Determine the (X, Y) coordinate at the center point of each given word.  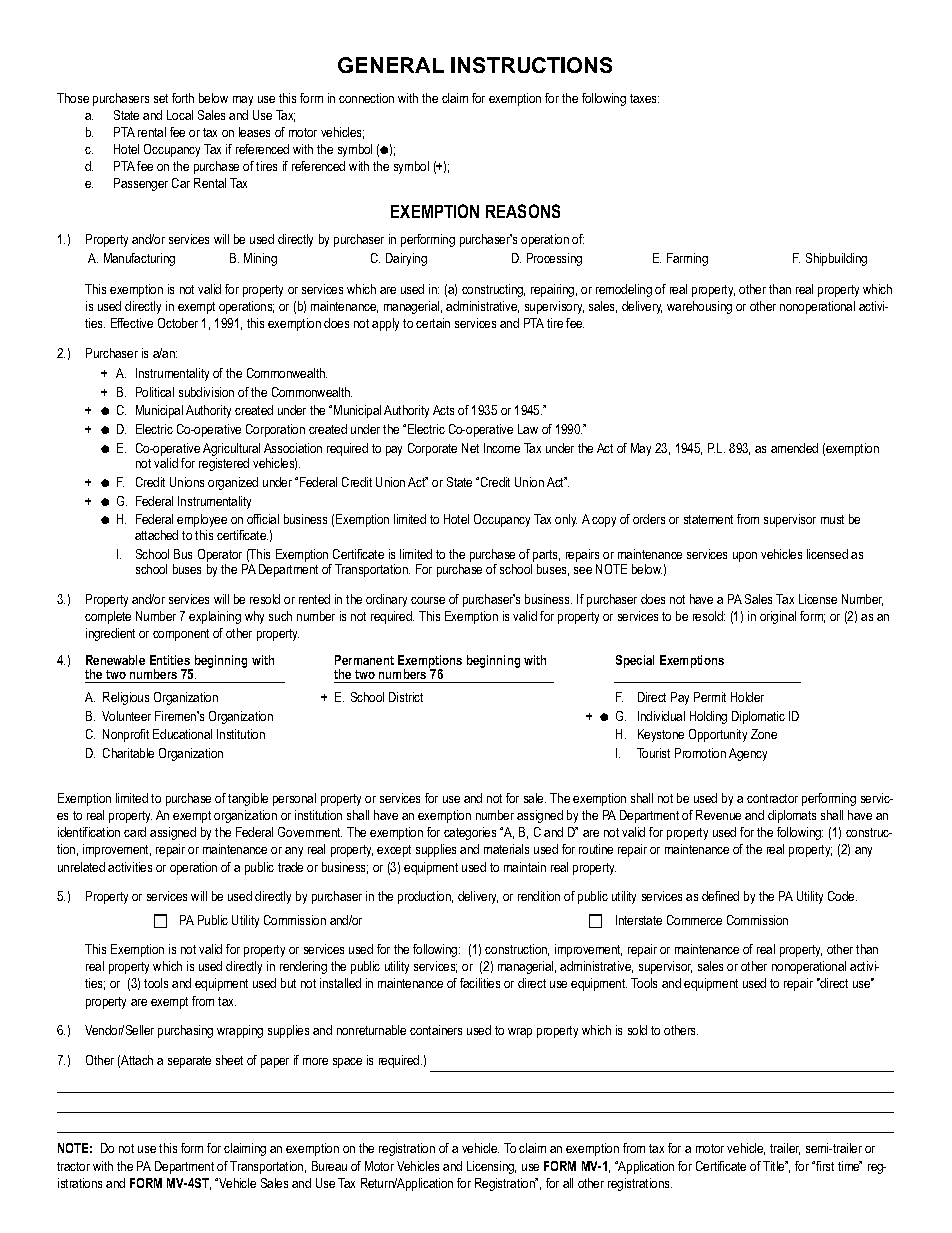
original (778, 617)
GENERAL (391, 65)
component (181, 635)
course (428, 600)
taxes (644, 98)
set (161, 98)
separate (189, 1062)
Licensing (491, 1167)
